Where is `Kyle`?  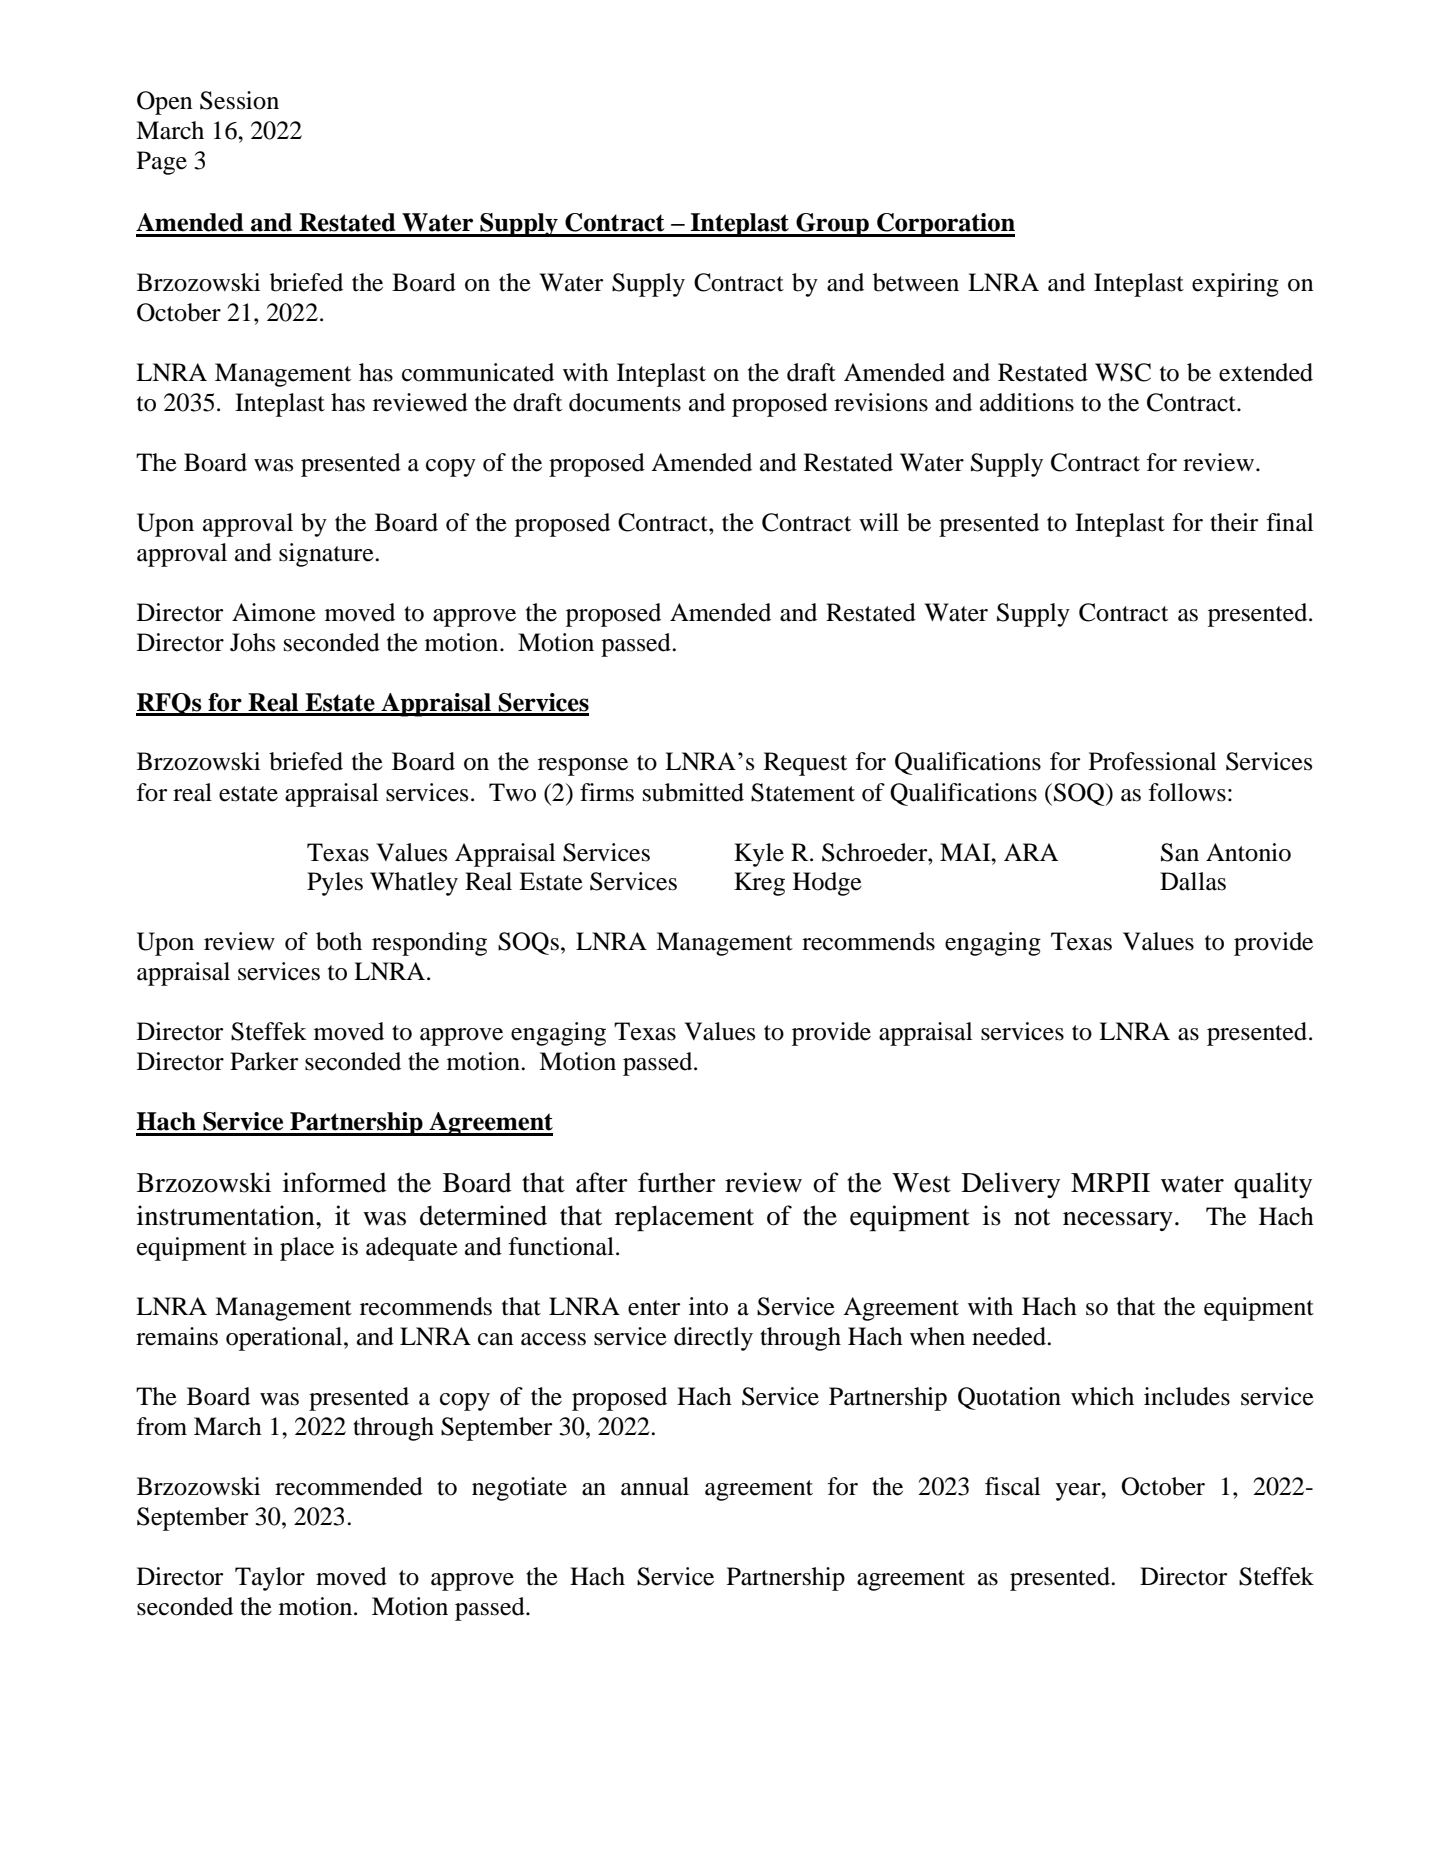
Kyle is located at coordinates (759, 855).
